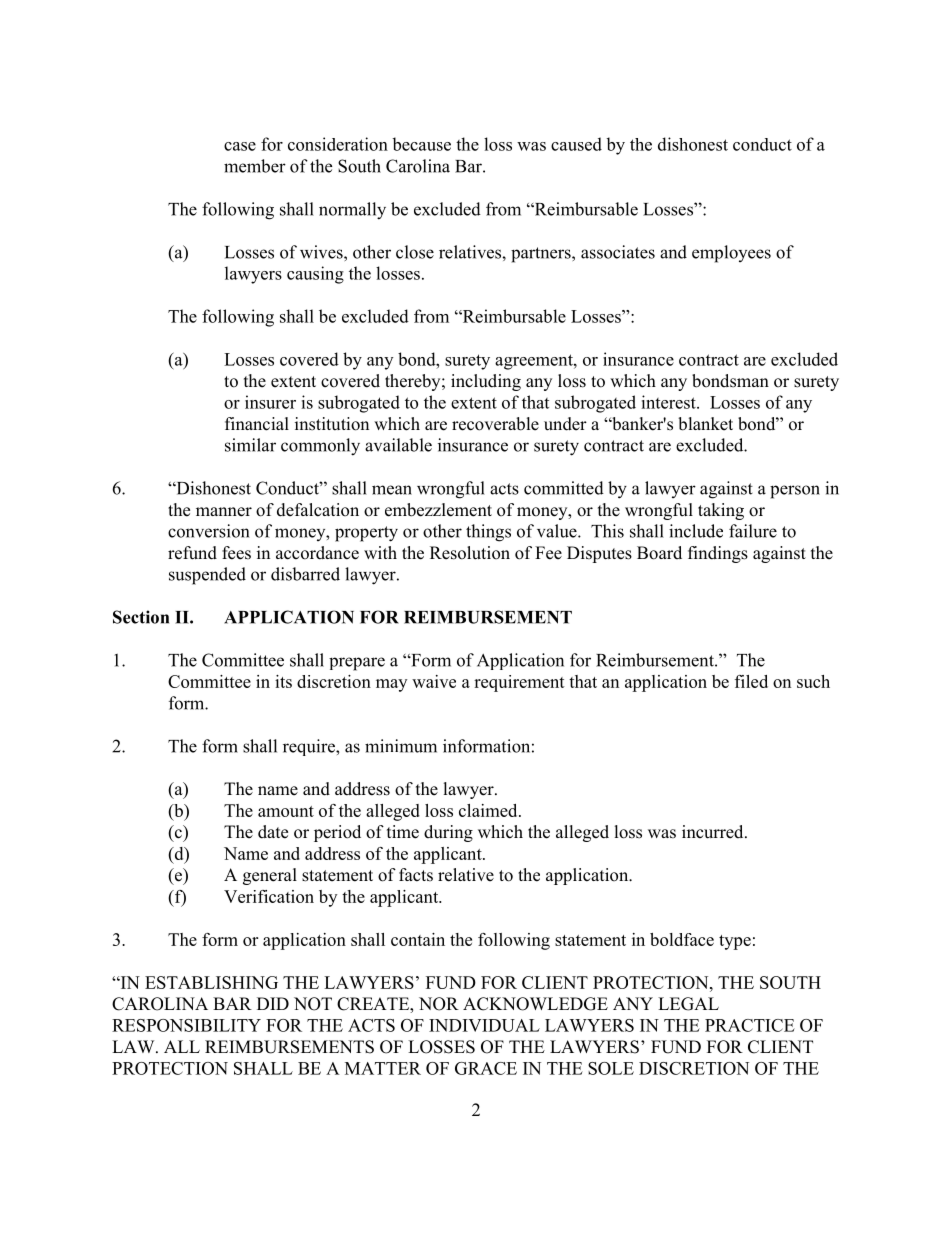  Describe the element at coordinates (186, 1025) in the screenshot. I see `RESPONSIBILITY` at that location.
